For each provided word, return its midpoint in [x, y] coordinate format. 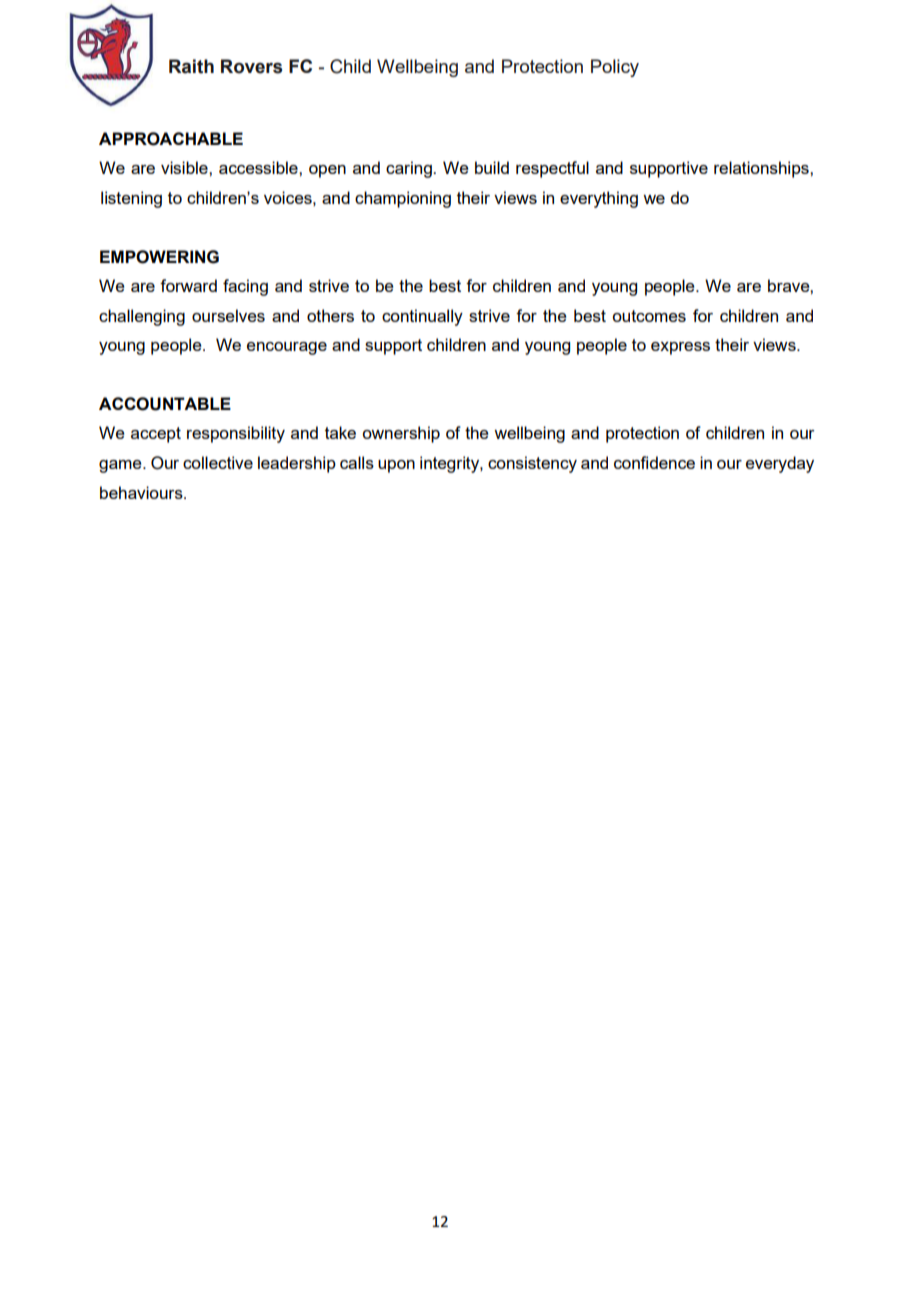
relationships [762, 169]
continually [422, 317]
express [680, 348]
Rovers [251, 66]
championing [403, 199]
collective [218, 462]
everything [599, 199]
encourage [287, 348]
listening [131, 199]
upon [396, 466]
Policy [615, 68]
